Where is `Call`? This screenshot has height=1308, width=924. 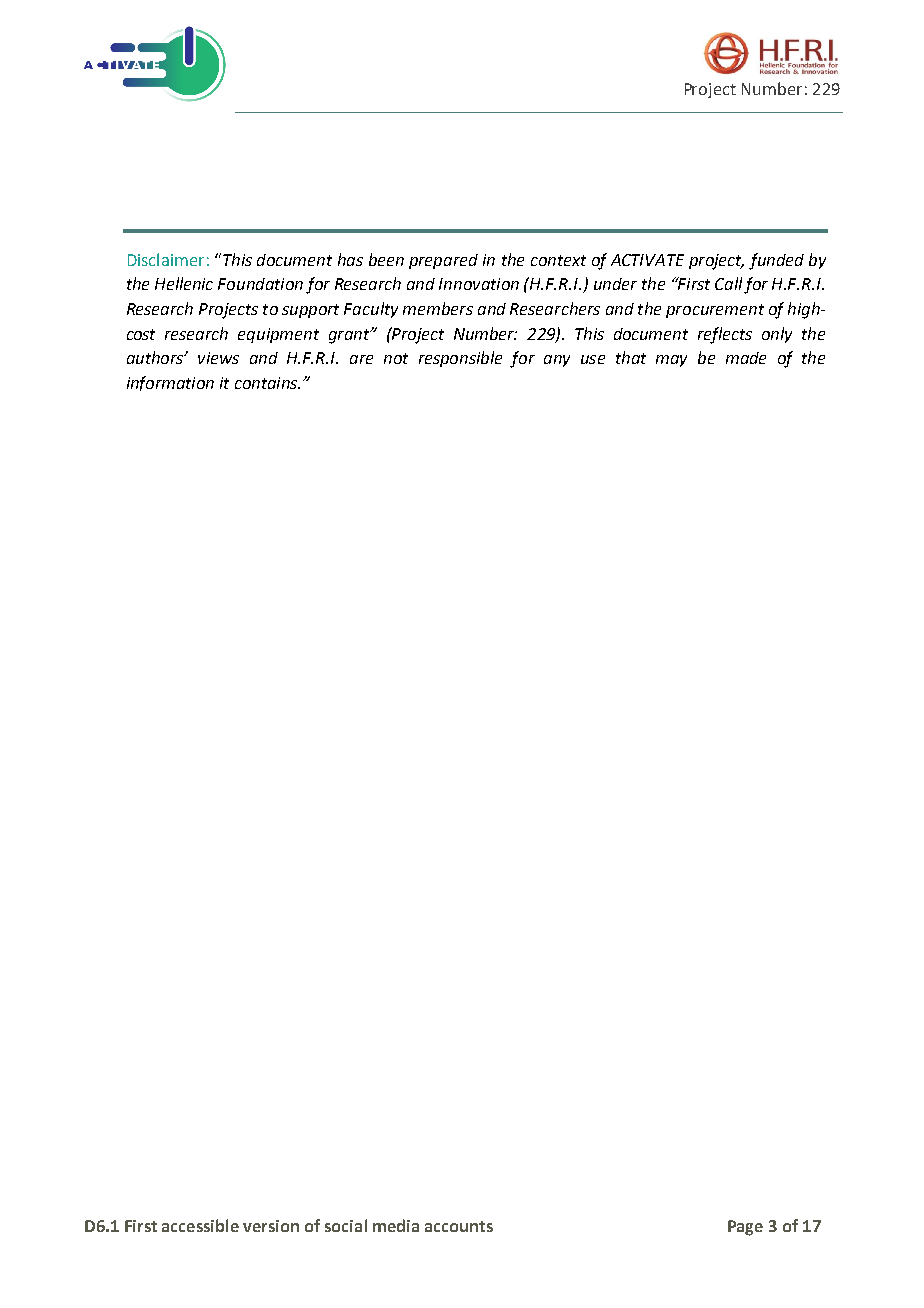
Call is located at coordinates (728, 283).
